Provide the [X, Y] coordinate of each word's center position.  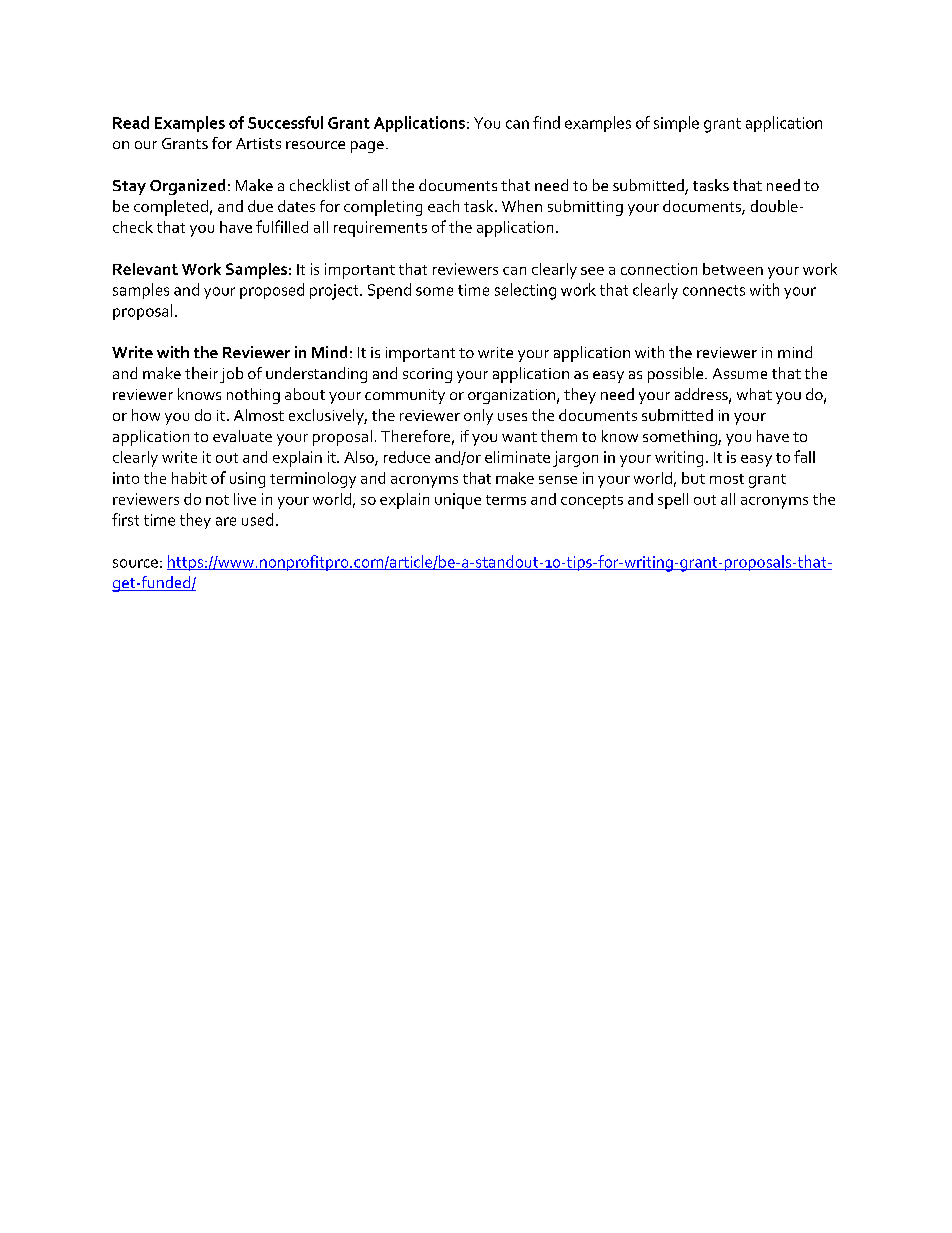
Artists [258, 143]
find [546, 122]
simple [676, 124]
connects [714, 290]
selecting [525, 291]
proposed [272, 291]
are [226, 521]
